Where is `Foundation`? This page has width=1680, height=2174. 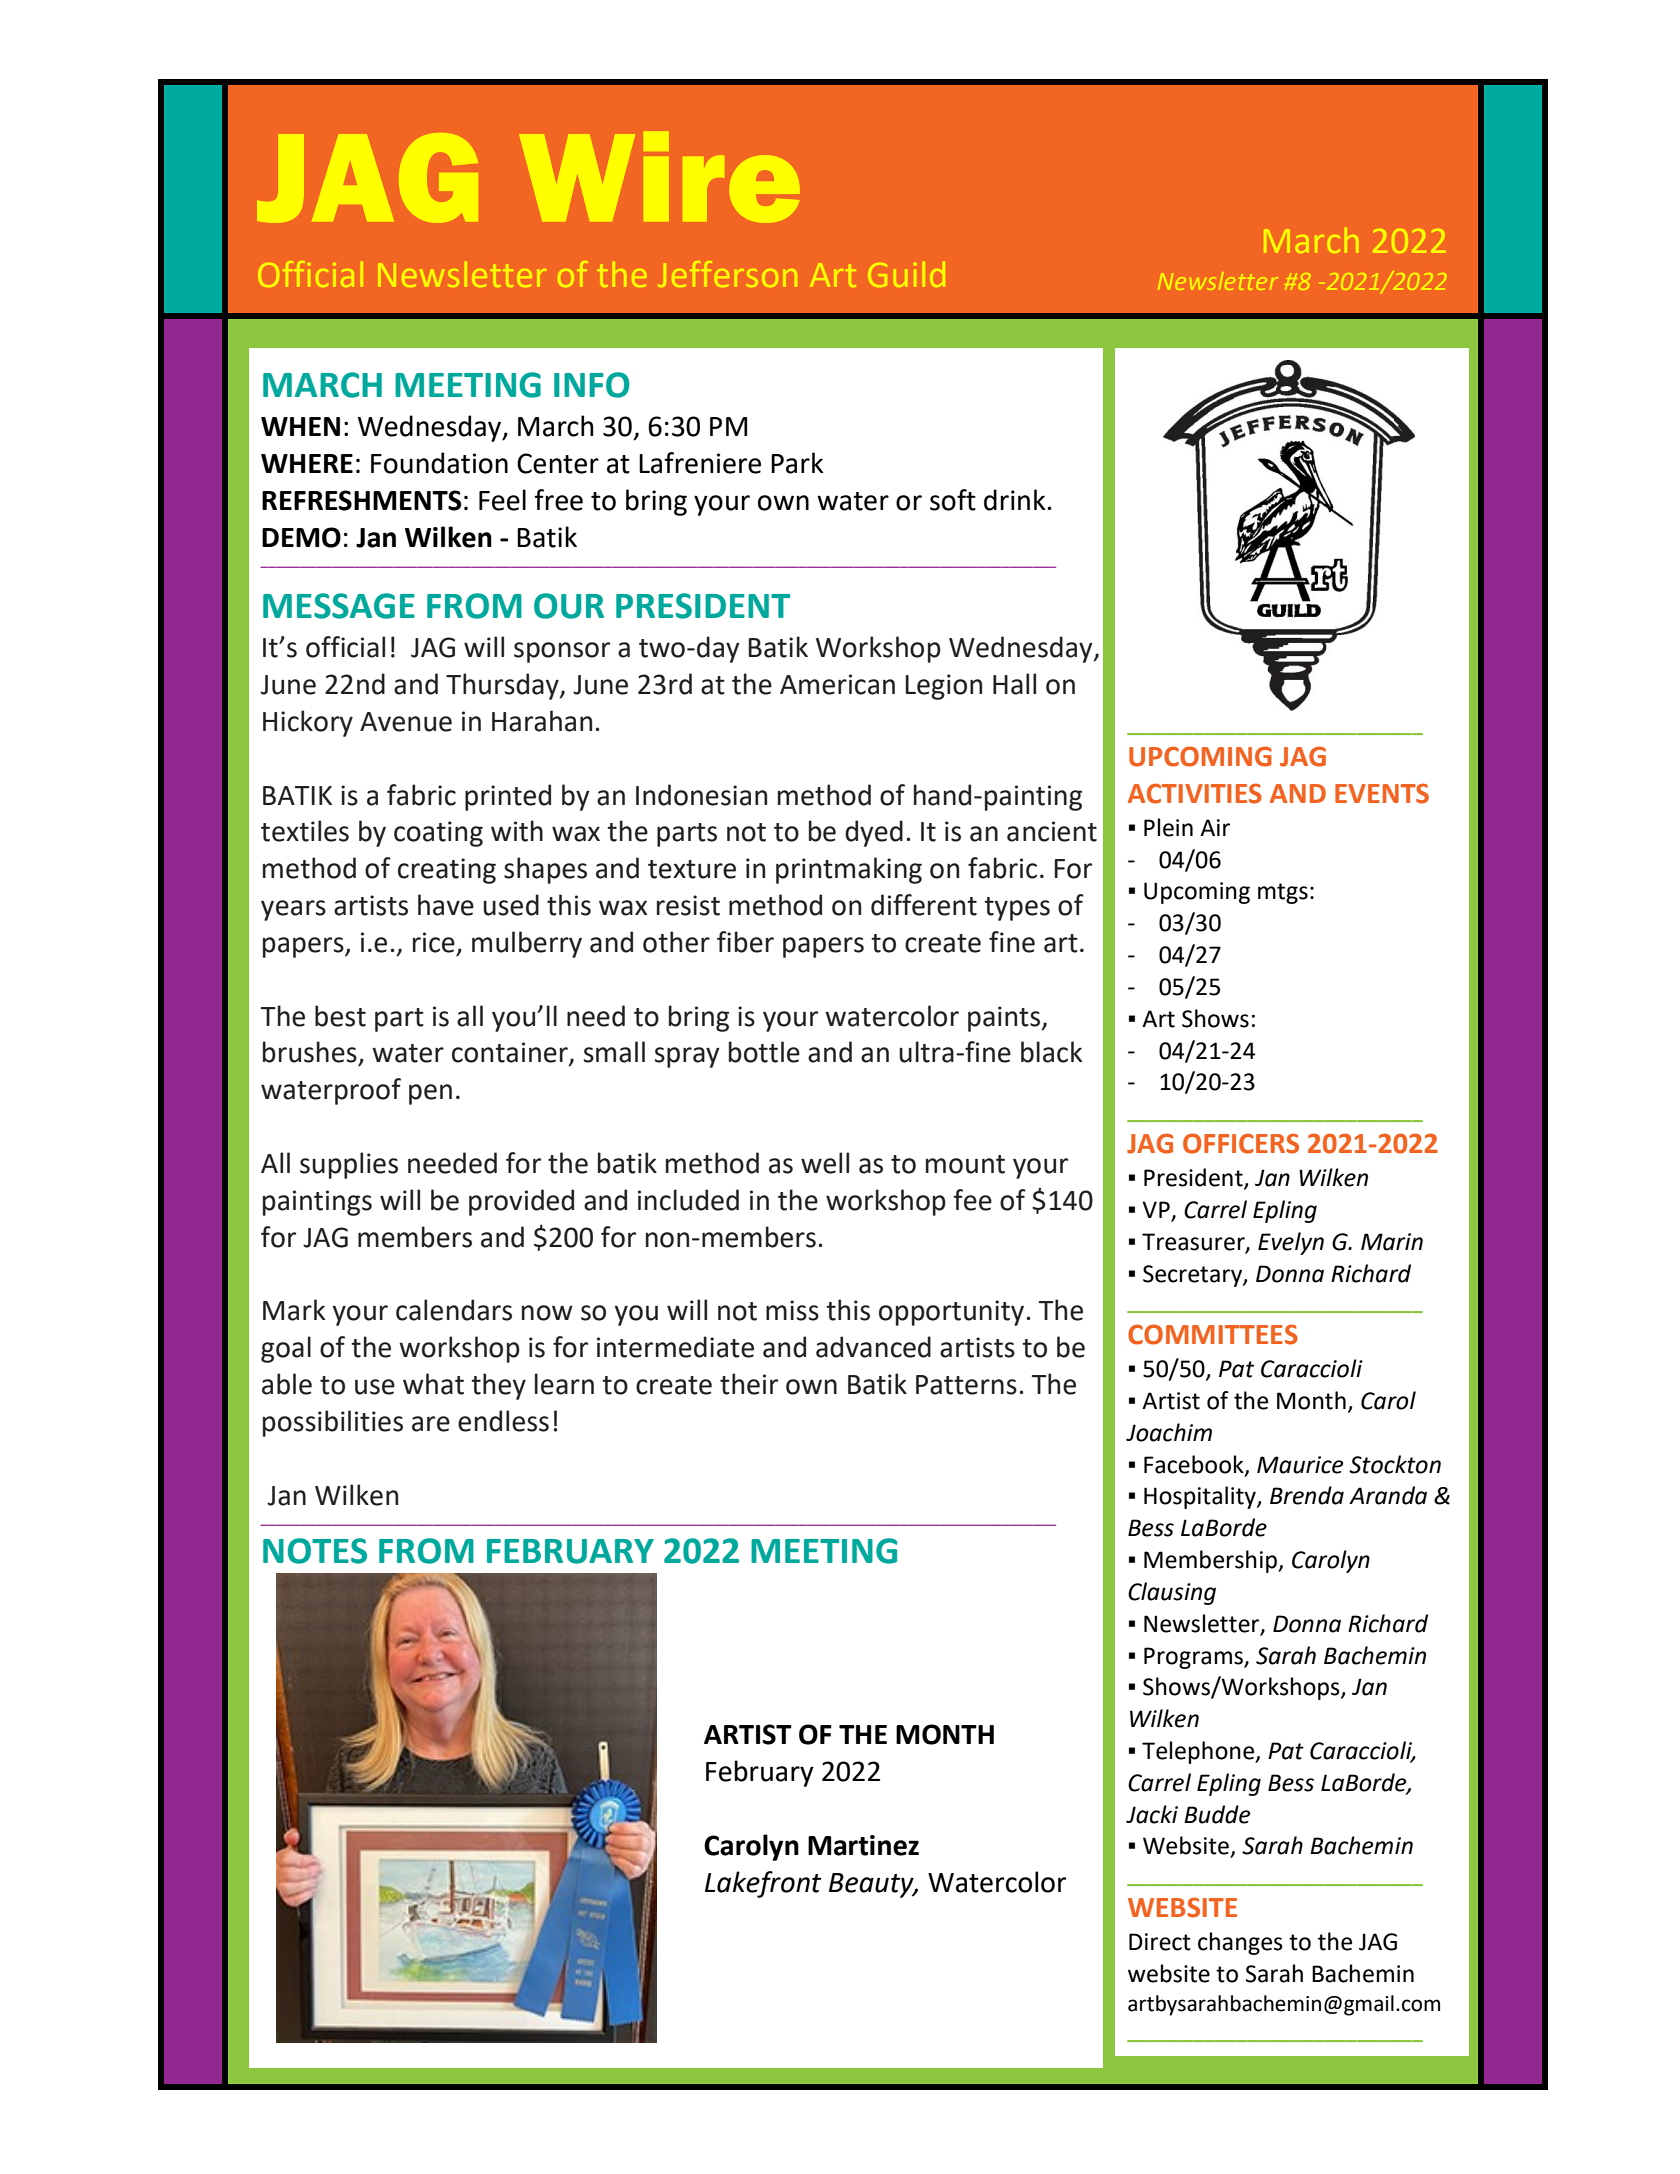
Foundation is located at coordinates (439, 463).
